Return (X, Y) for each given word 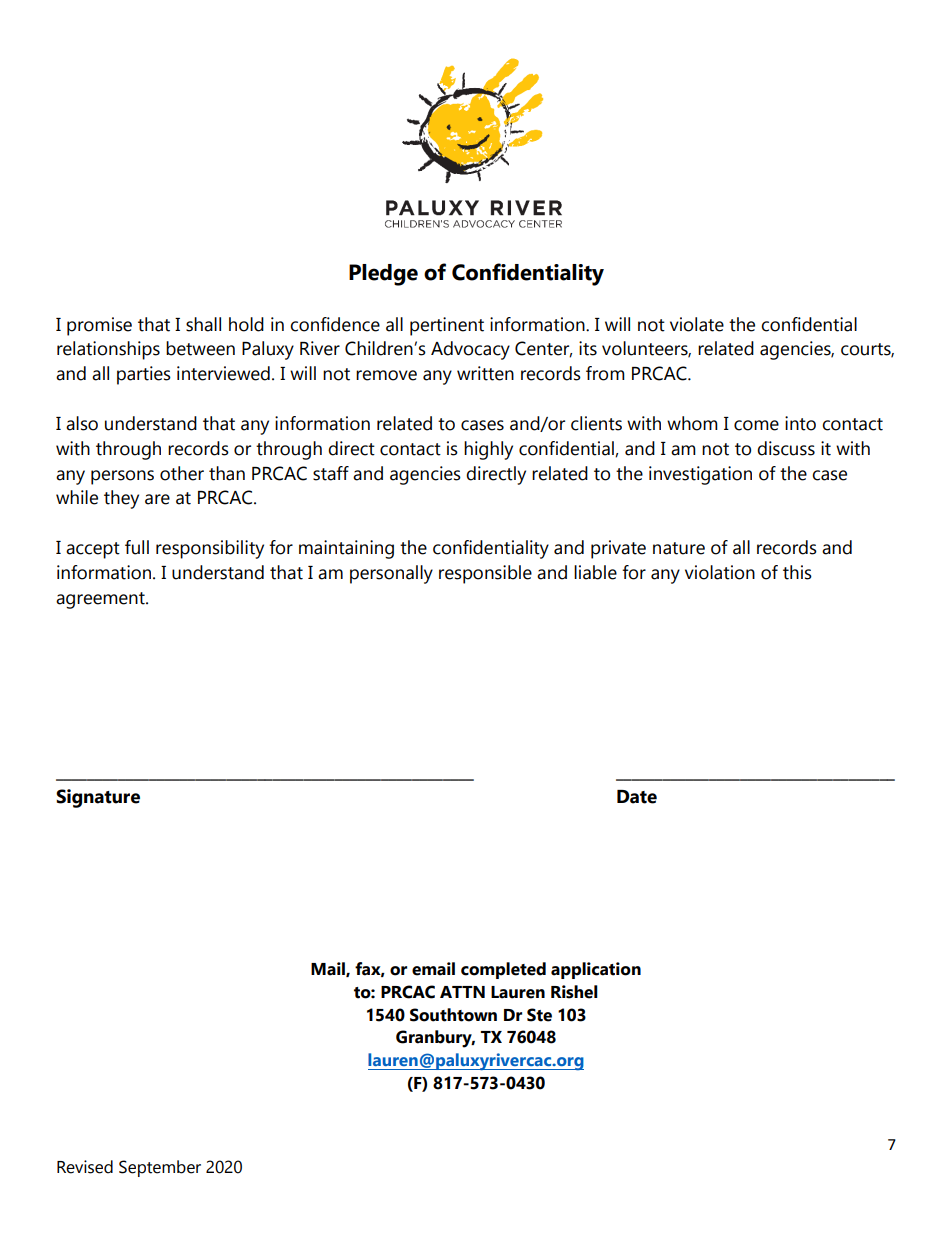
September (160, 1168)
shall (203, 324)
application (596, 970)
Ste (539, 1015)
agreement (101, 600)
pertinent (447, 326)
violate (697, 324)
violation (720, 572)
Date (637, 797)
